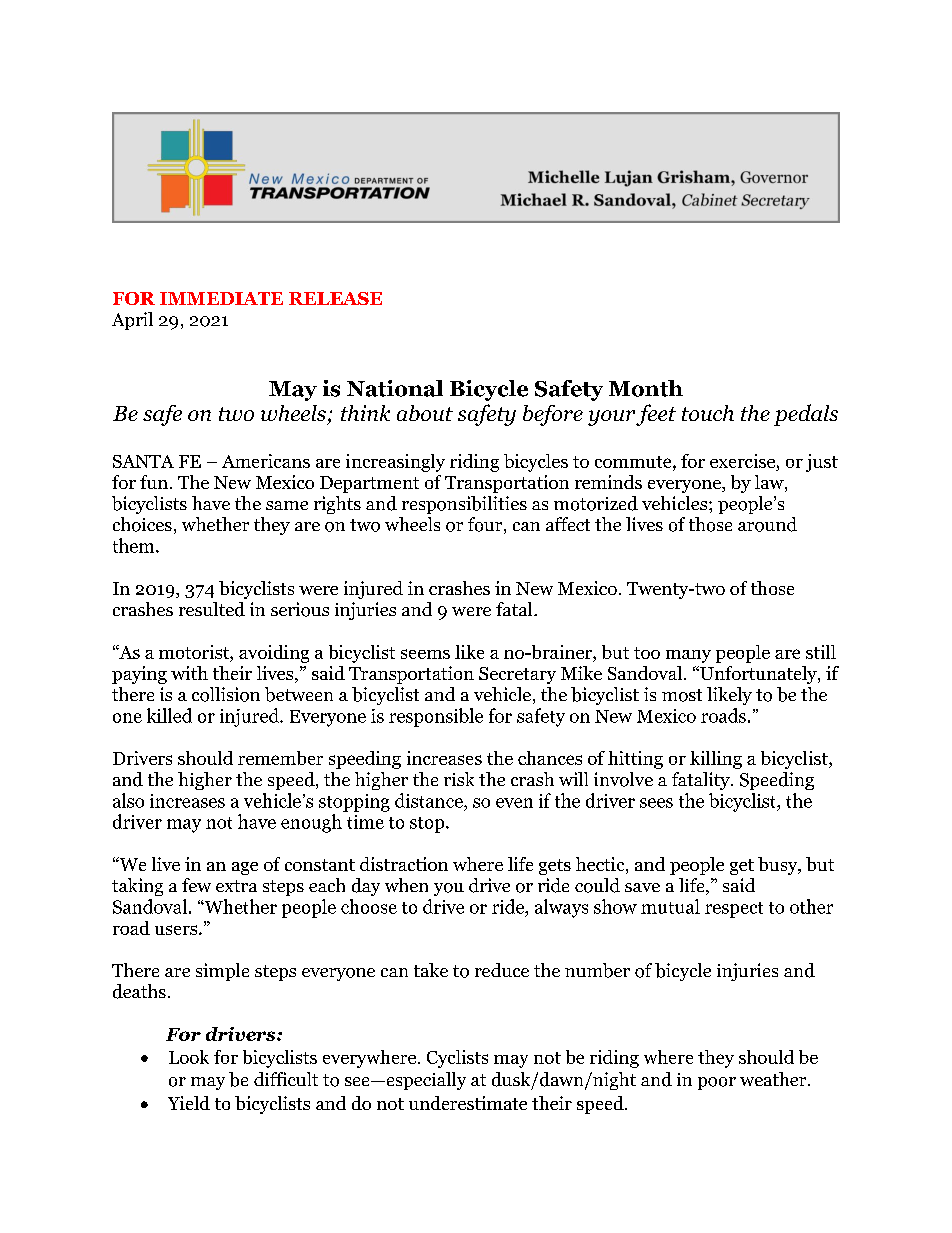 Image resolution: width=952 pixels, height=1233 pixels. What do you see at coordinates (212, 609) in the screenshot?
I see `resulted` at bounding box center [212, 609].
